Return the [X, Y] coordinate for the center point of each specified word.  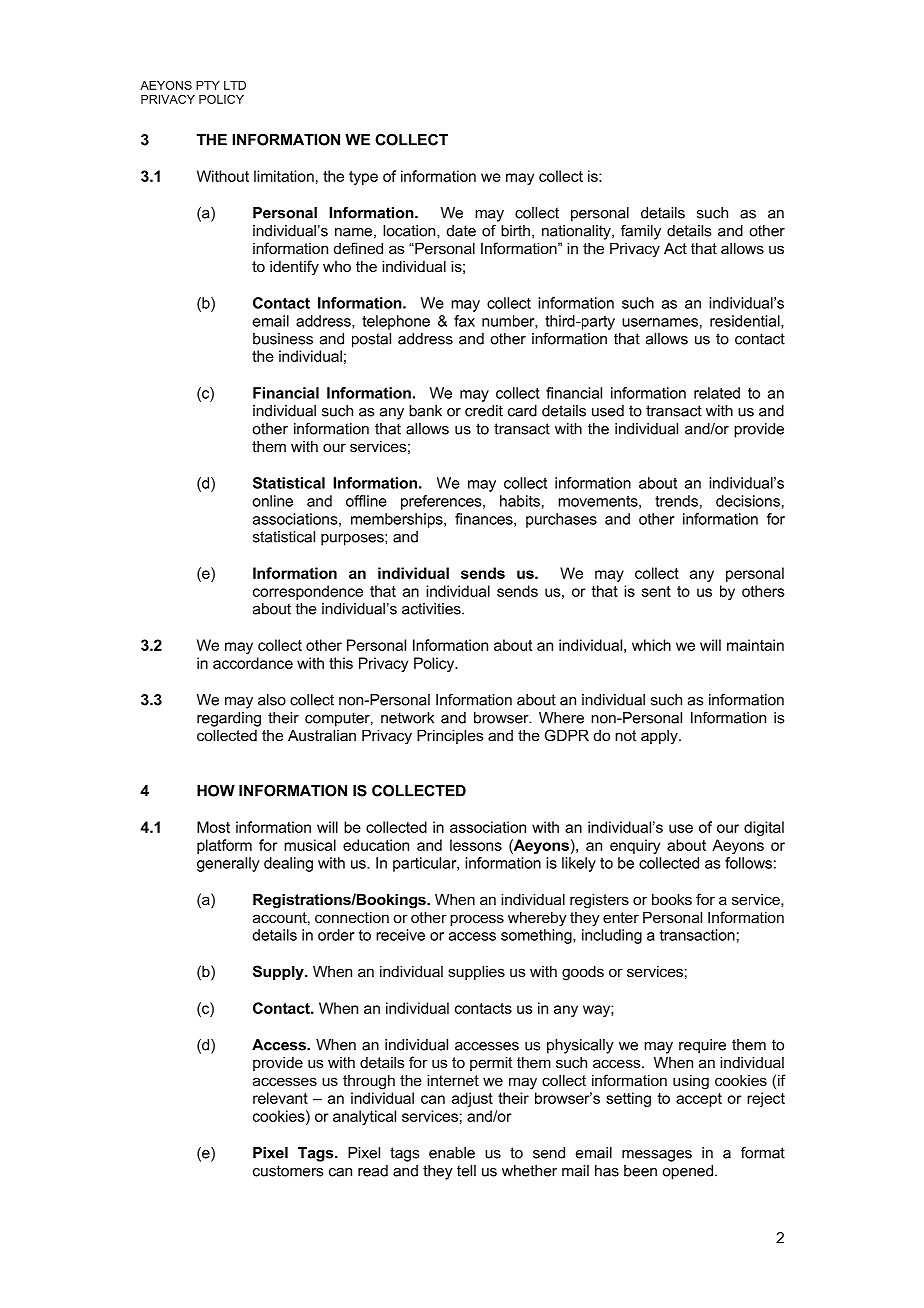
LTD [235, 85]
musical [310, 845]
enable [452, 1153]
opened [687, 1172]
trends [676, 501]
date [461, 231]
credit [484, 411]
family [641, 232]
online [272, 501]
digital [764, 828]
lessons [476, 845]
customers [288, 1171]
